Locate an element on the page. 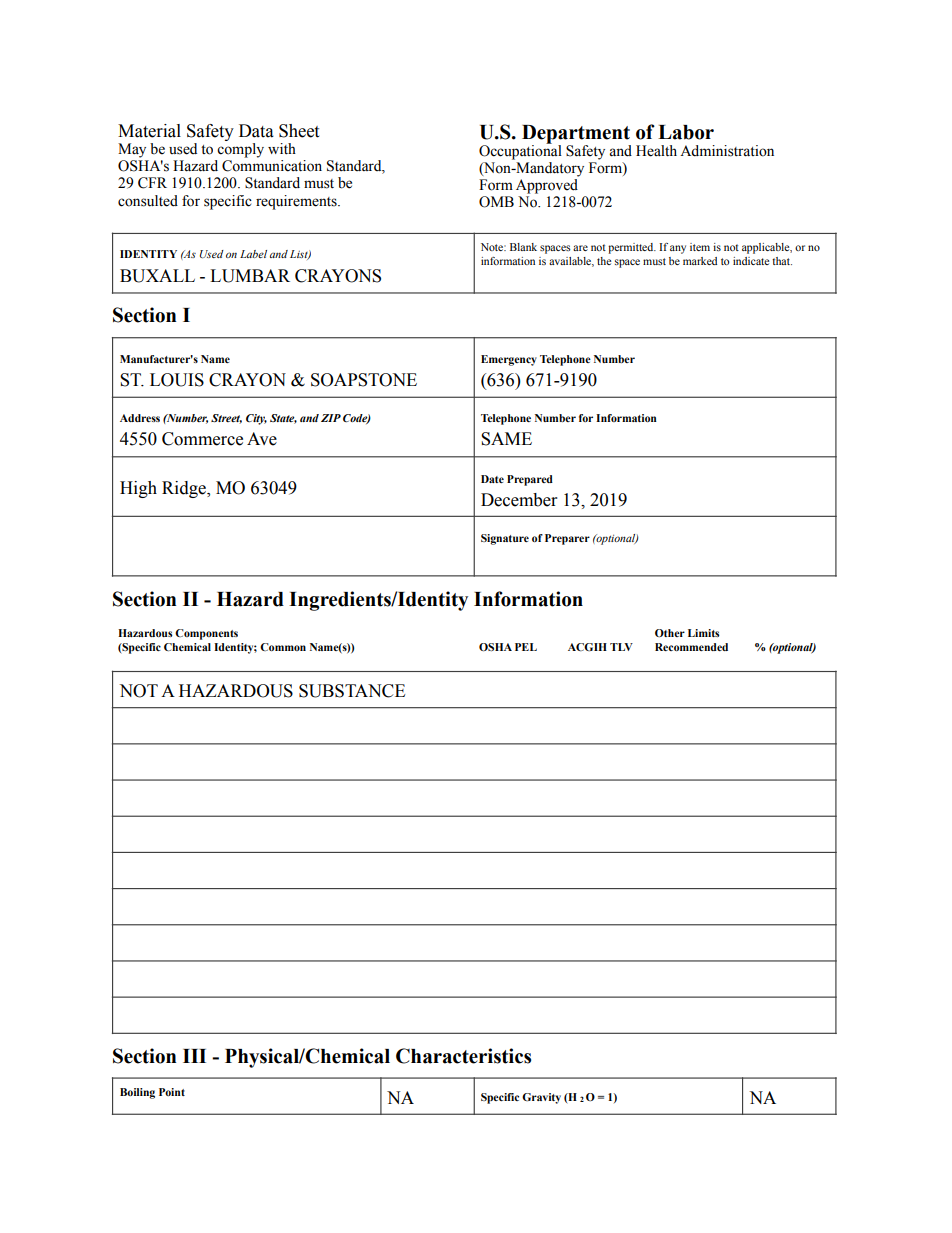 This document has height=1233, width=952. Preparer is located at coordinates (567, 539).
